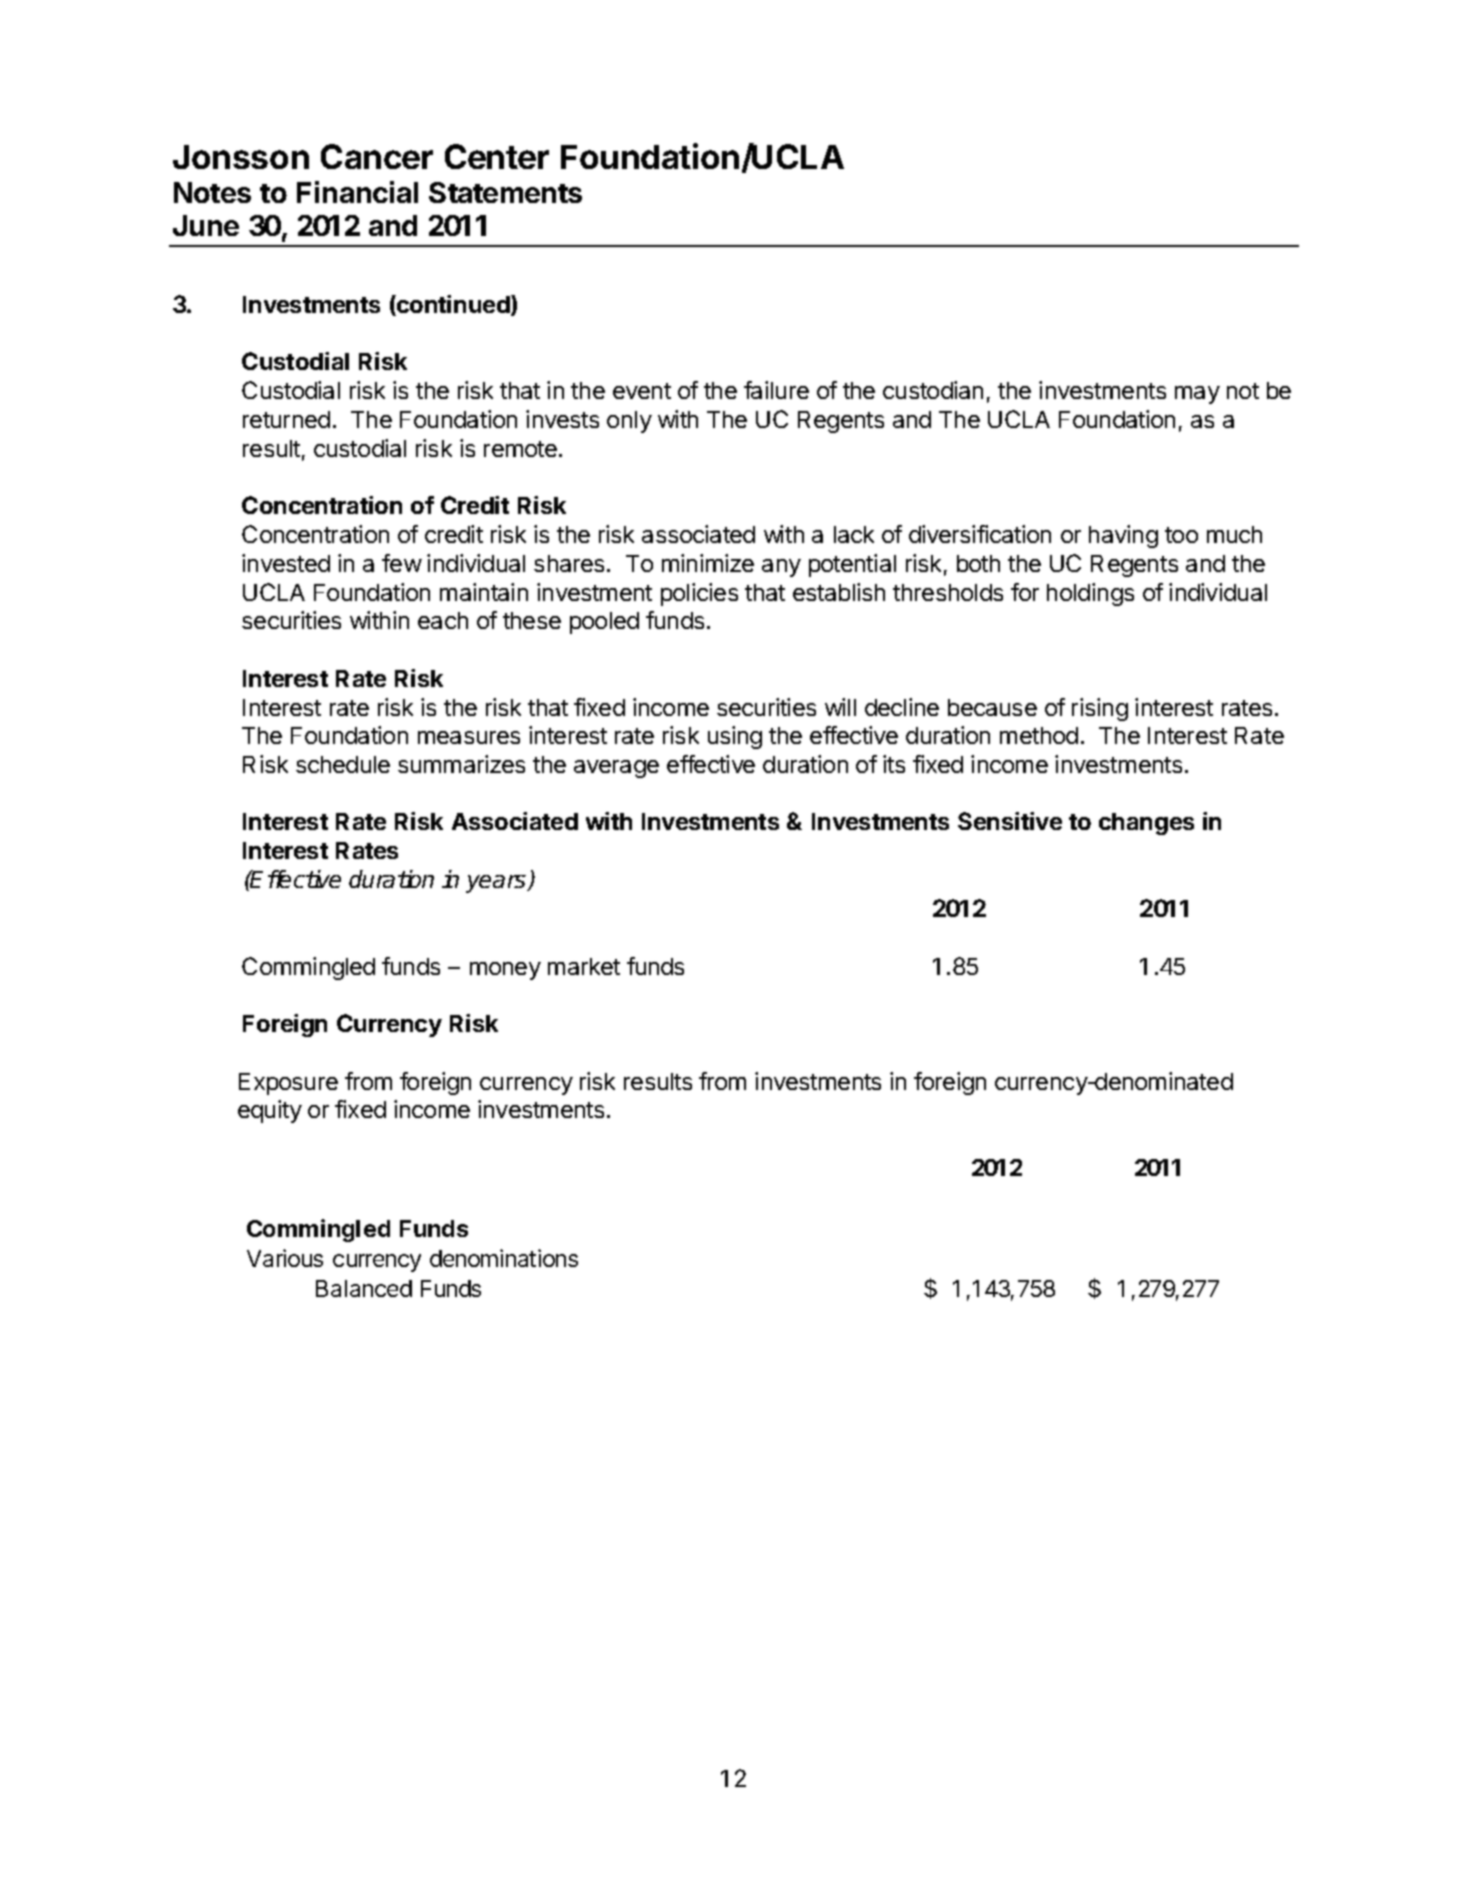  I want to click on having, so click(1123, 536).
